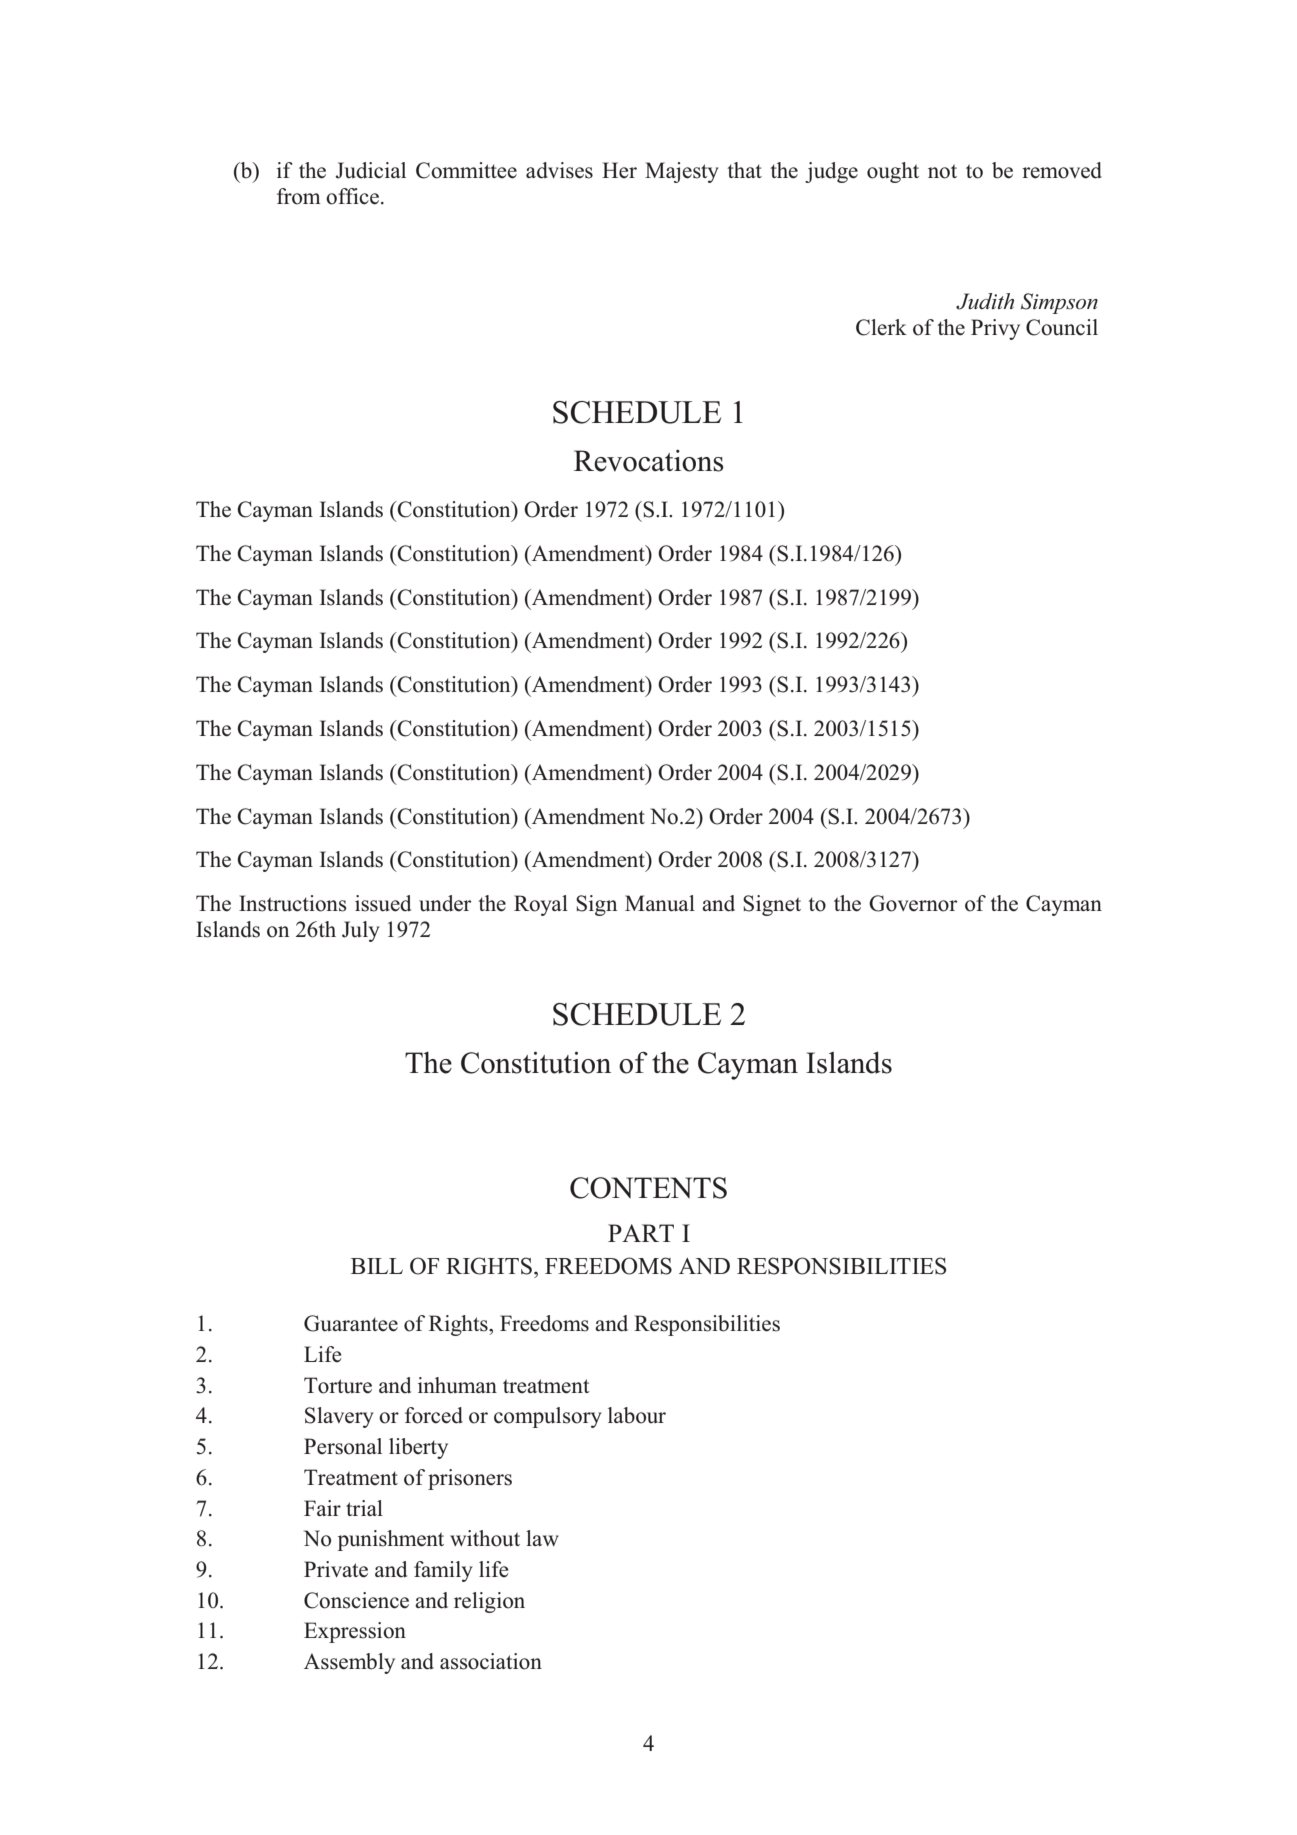 This screenshot has width=1297, height=1835. Describe the element at coordinates (355, 1632) in the screenshot. I see `Expression` at that location.
